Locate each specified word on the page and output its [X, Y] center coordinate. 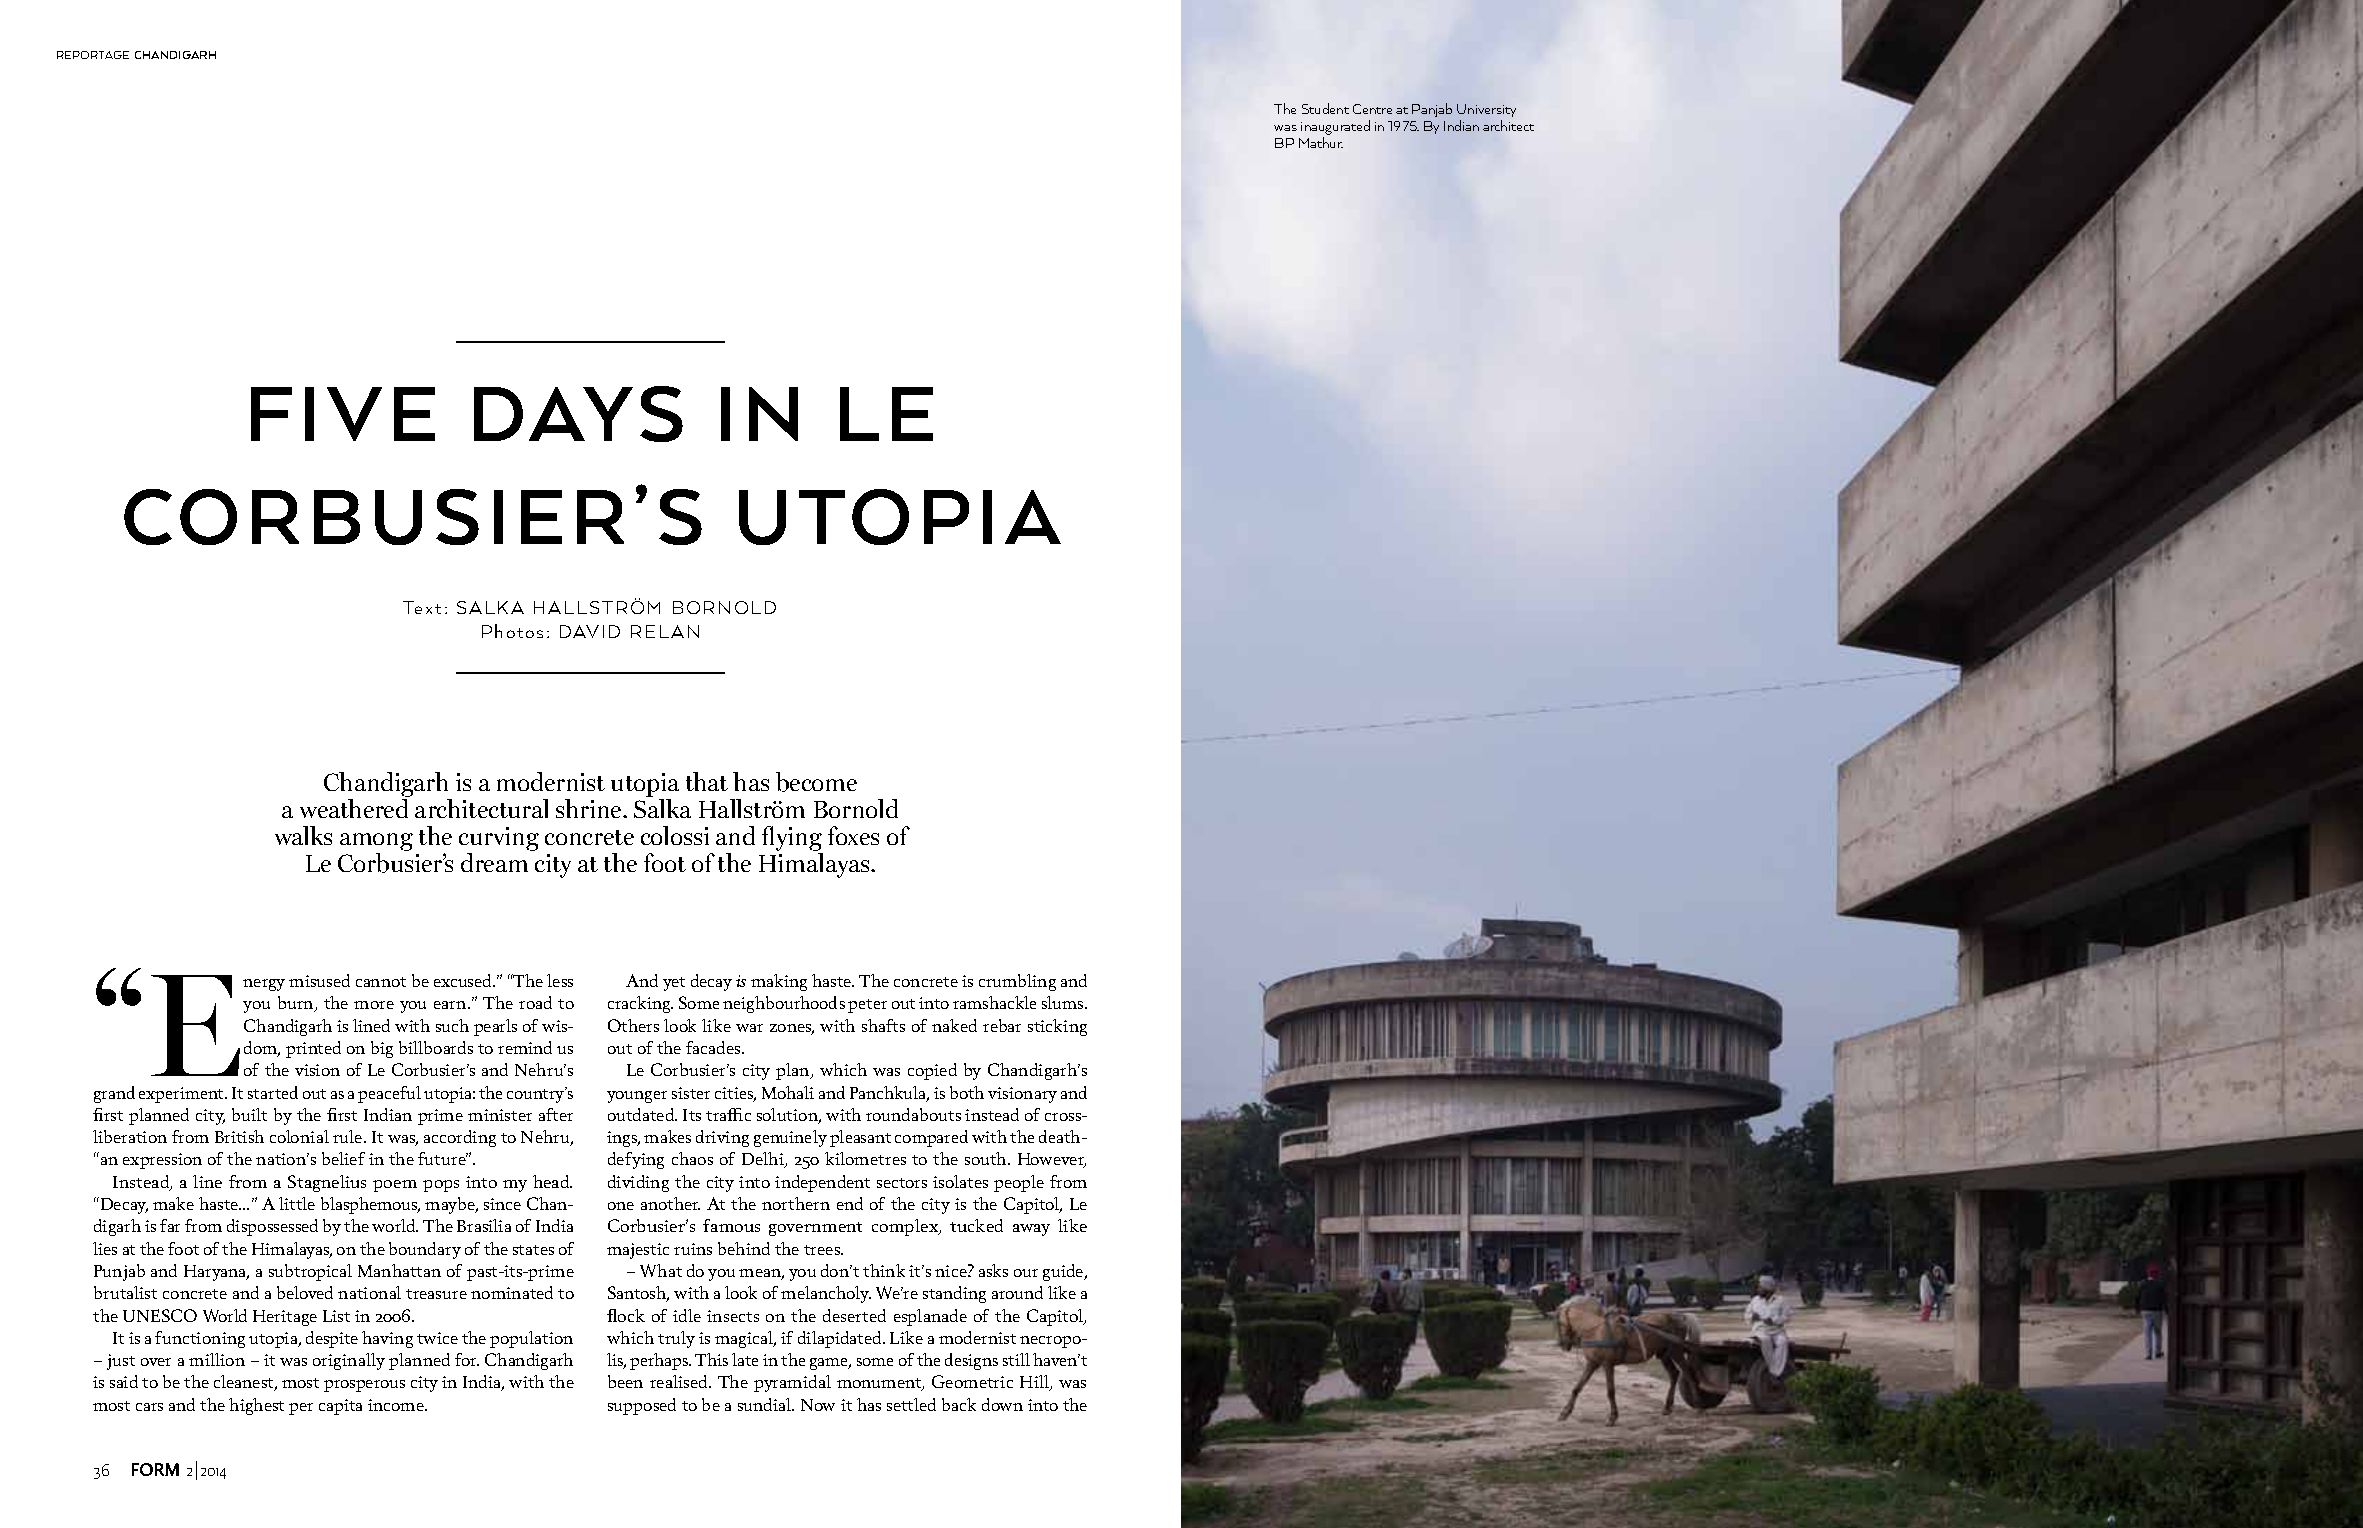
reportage [93, 55]
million [217, 1359]
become [816, 782]
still [1016, 1359]
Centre [1372, 109]
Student [1325, 108]
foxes [853, 835]
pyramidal [792, 1383]
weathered [354, 808]
